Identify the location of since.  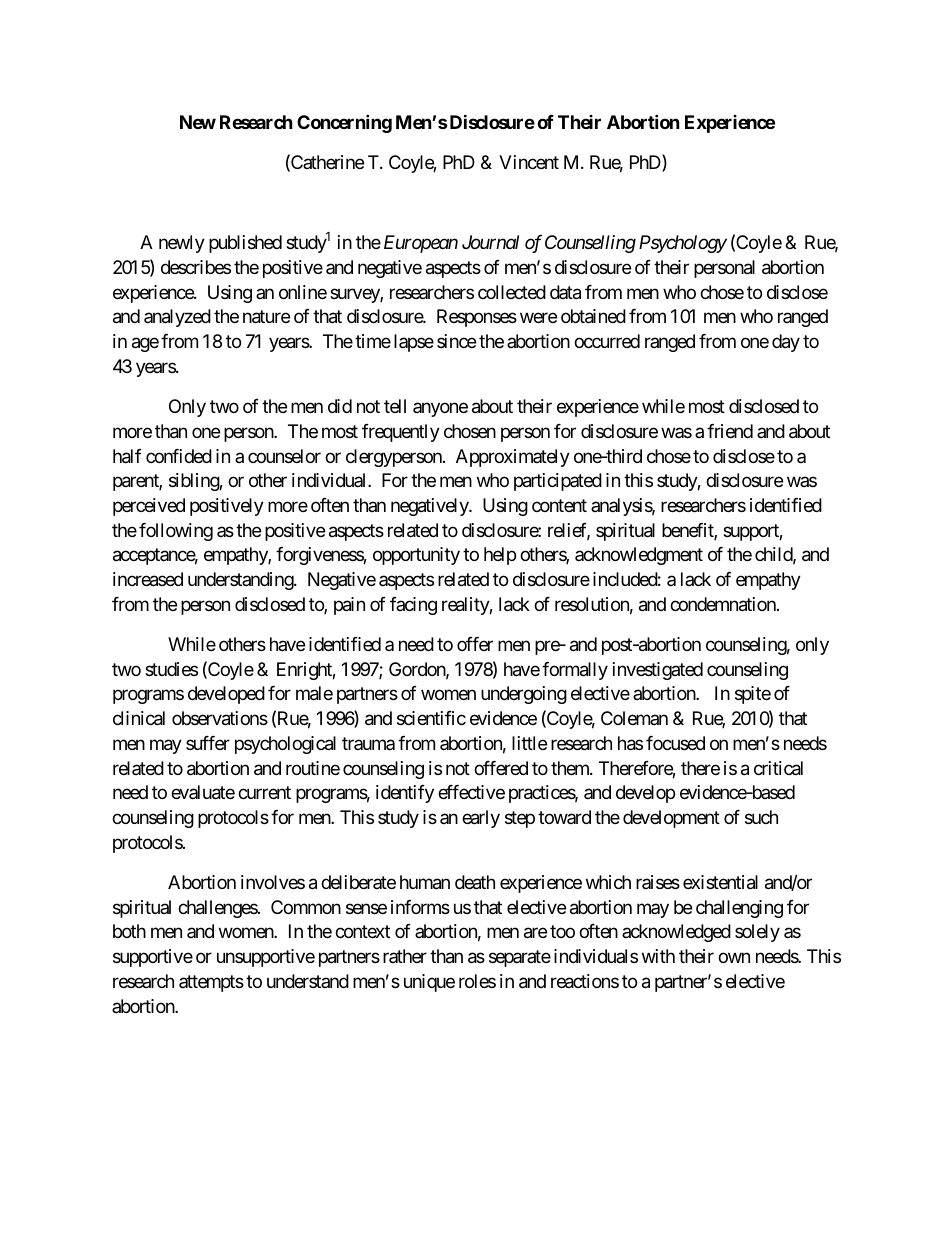
(456, 341).
